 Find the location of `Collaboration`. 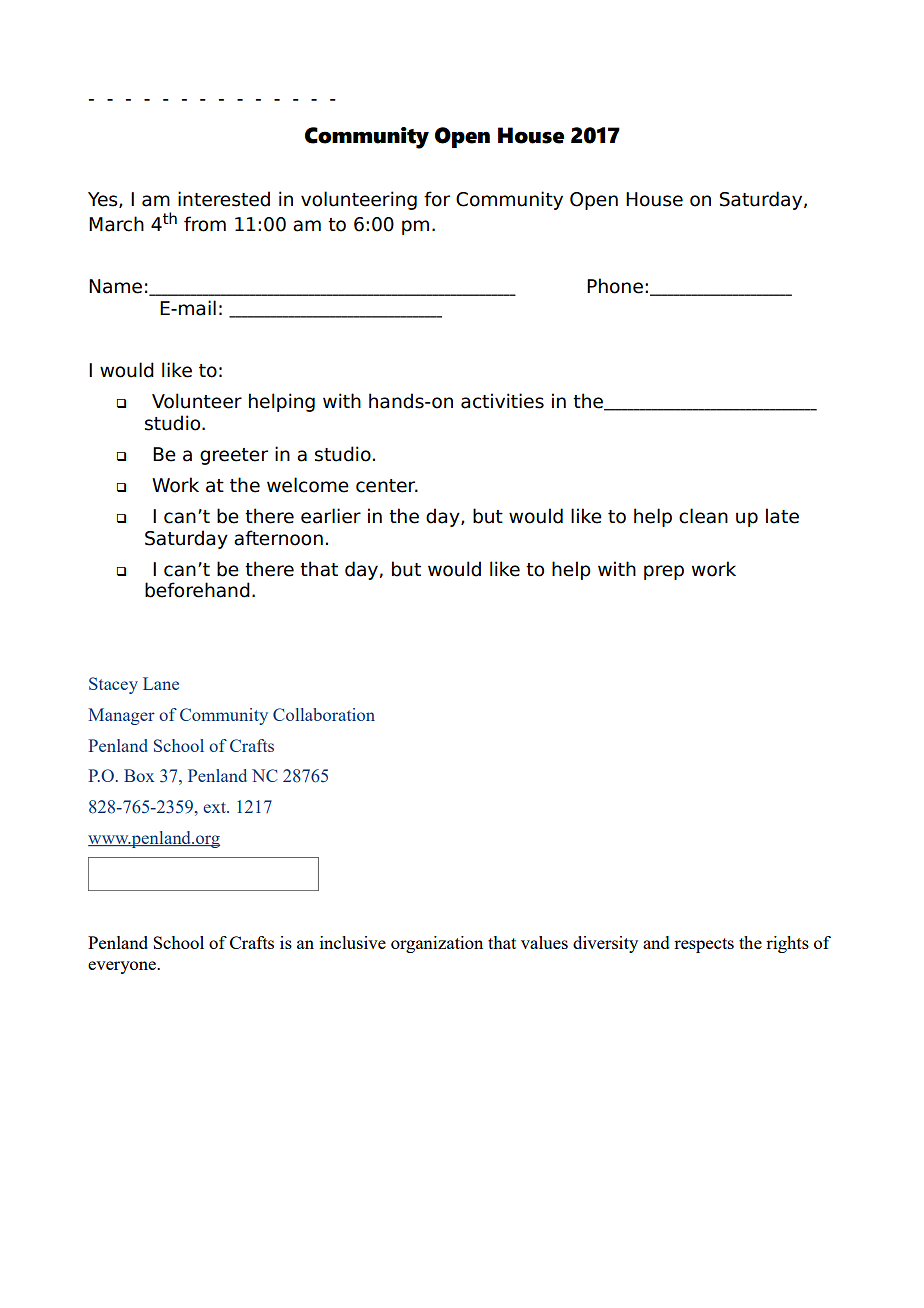

Collaboration is located at coordinates (324, 714).
